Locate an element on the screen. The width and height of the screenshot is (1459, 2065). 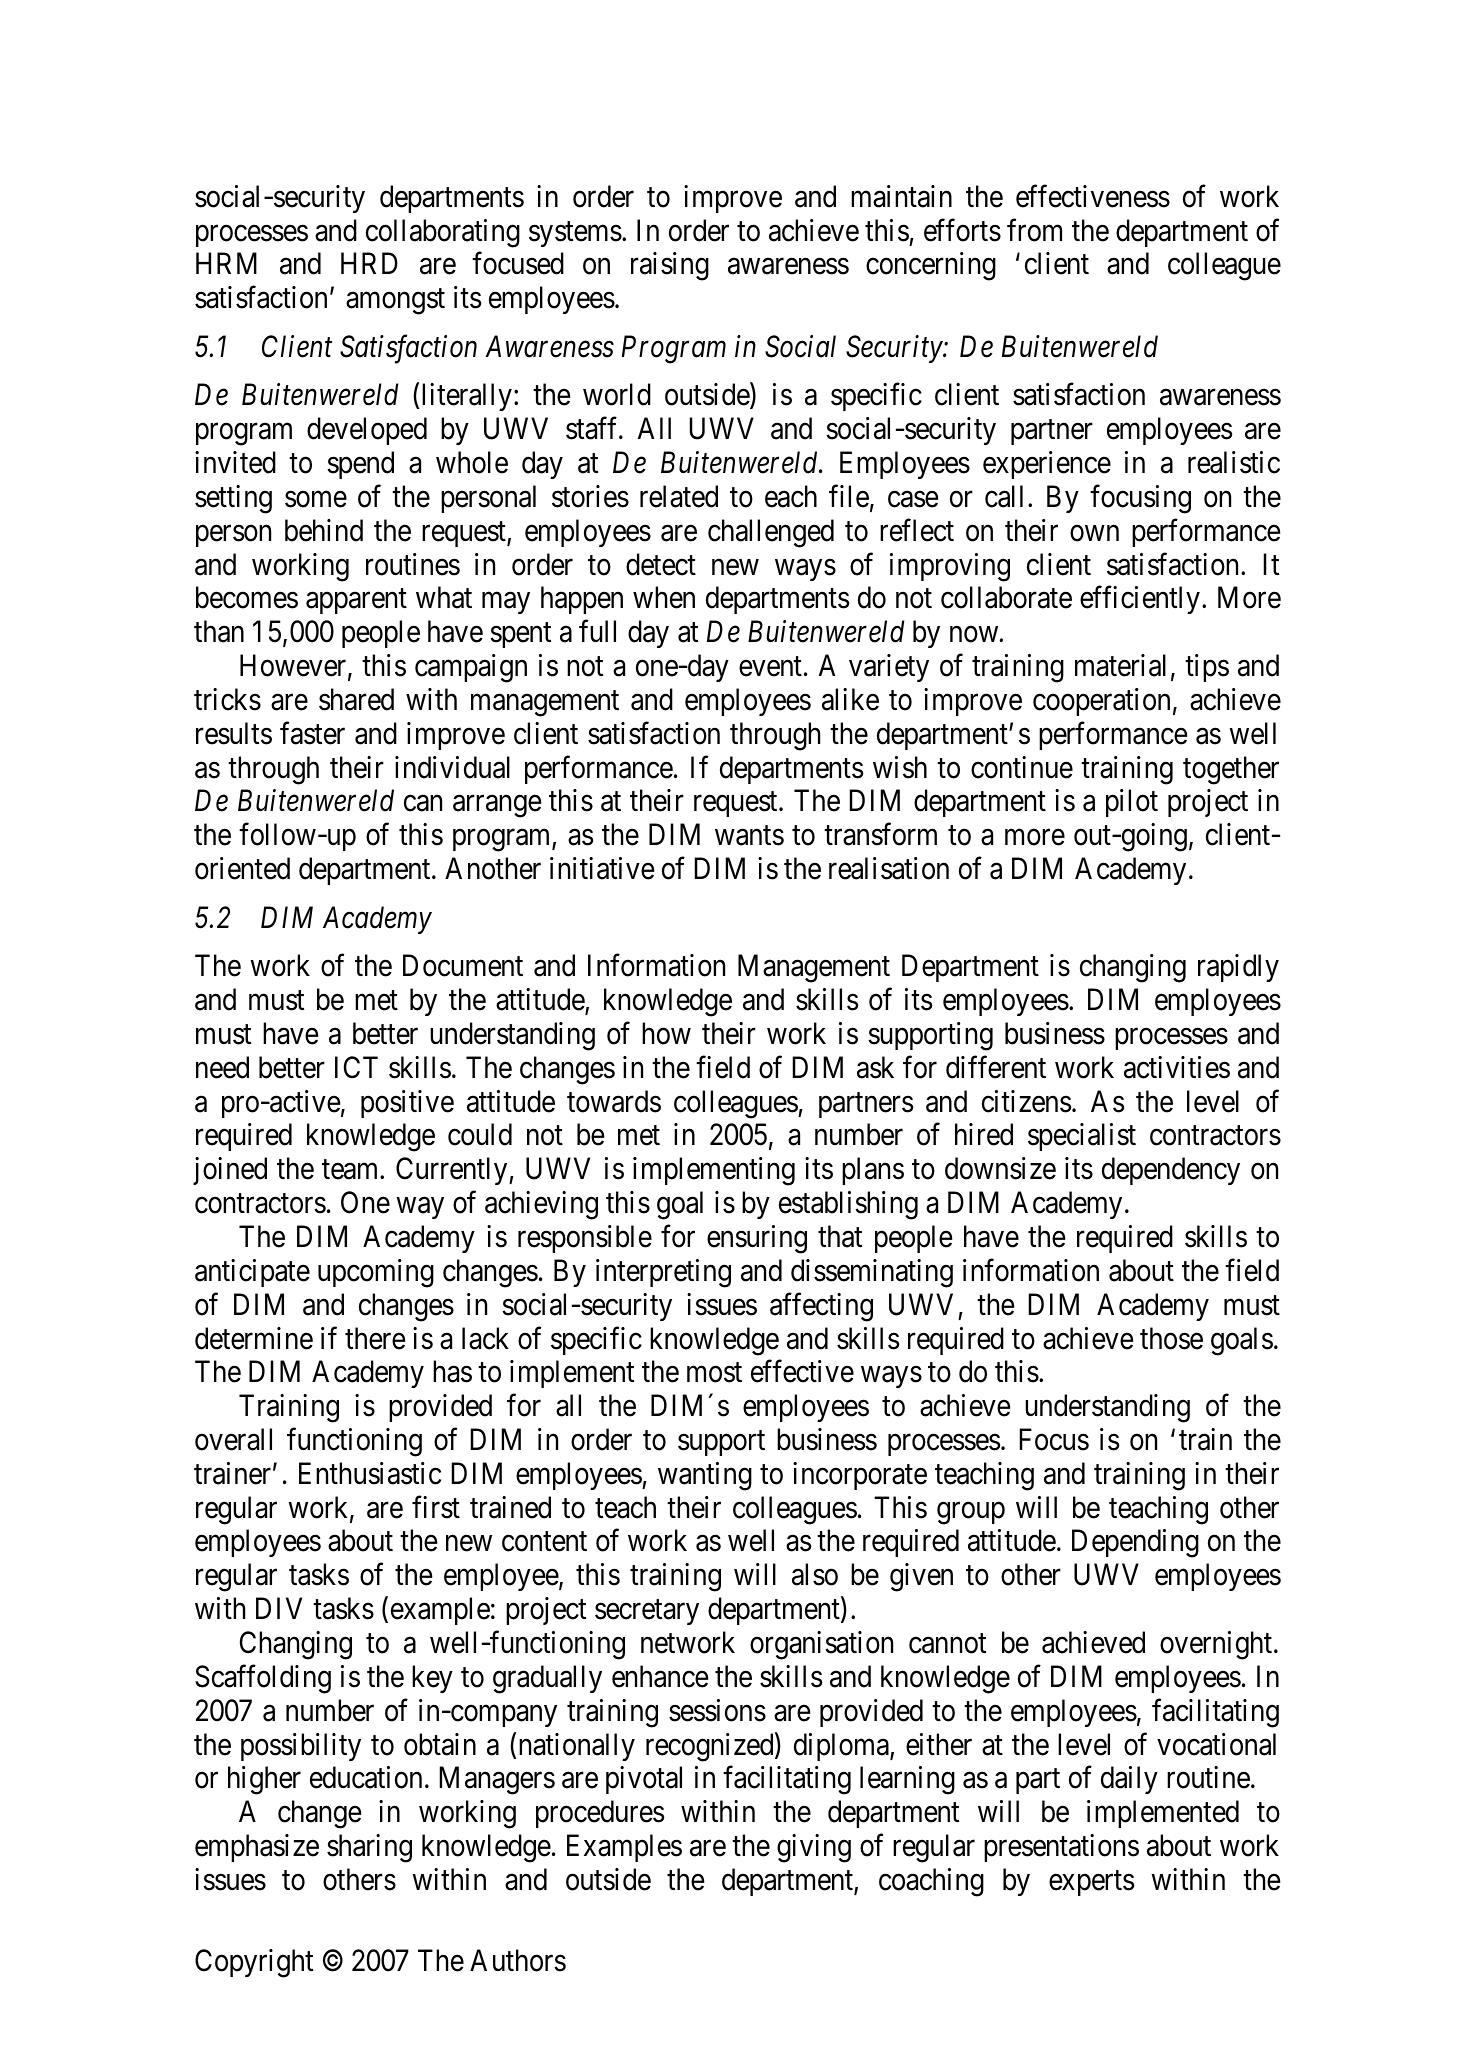
material is located at coordinates (1120, 665).
